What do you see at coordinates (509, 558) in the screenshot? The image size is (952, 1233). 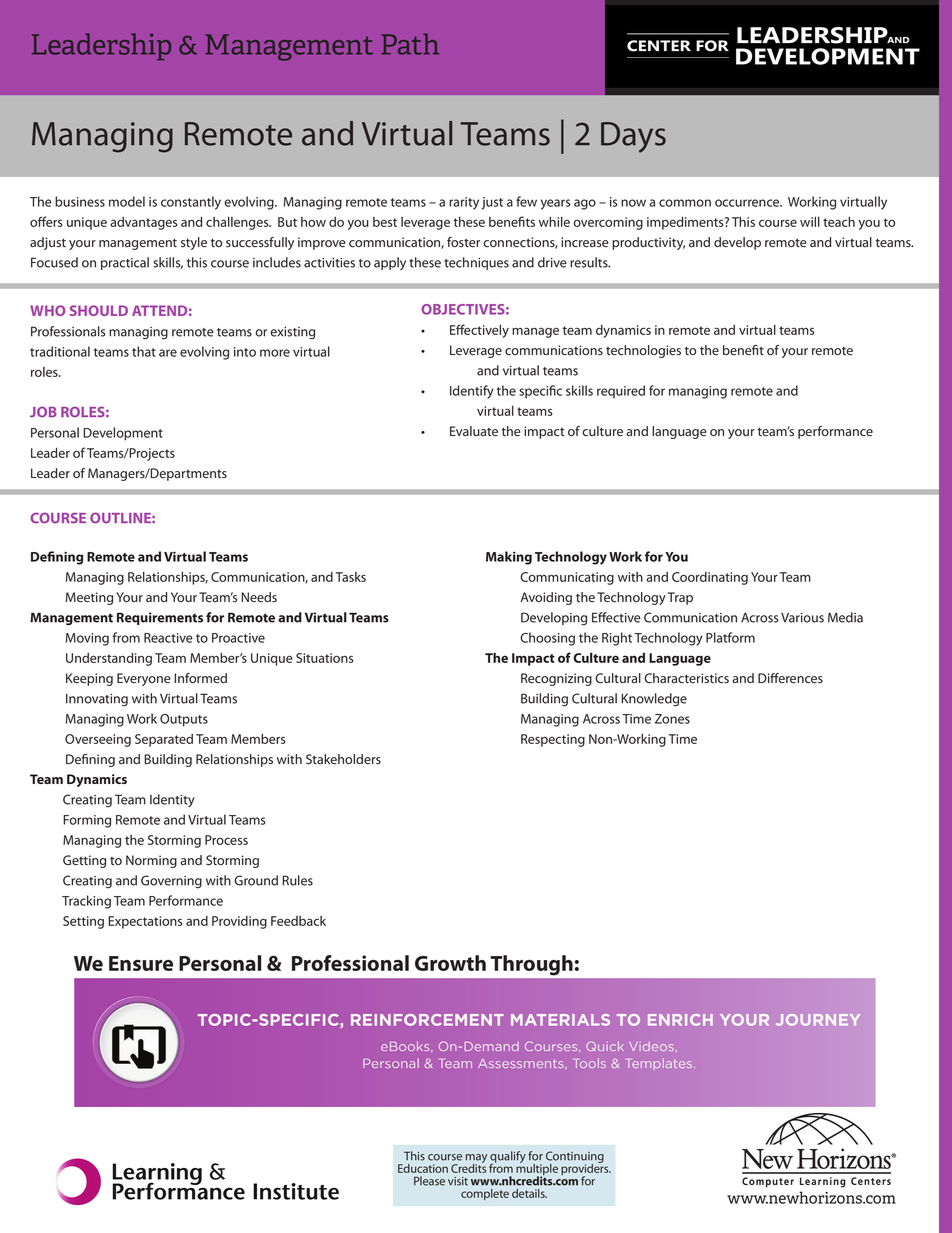 I see `Making` at bounding box center [509, 558].
